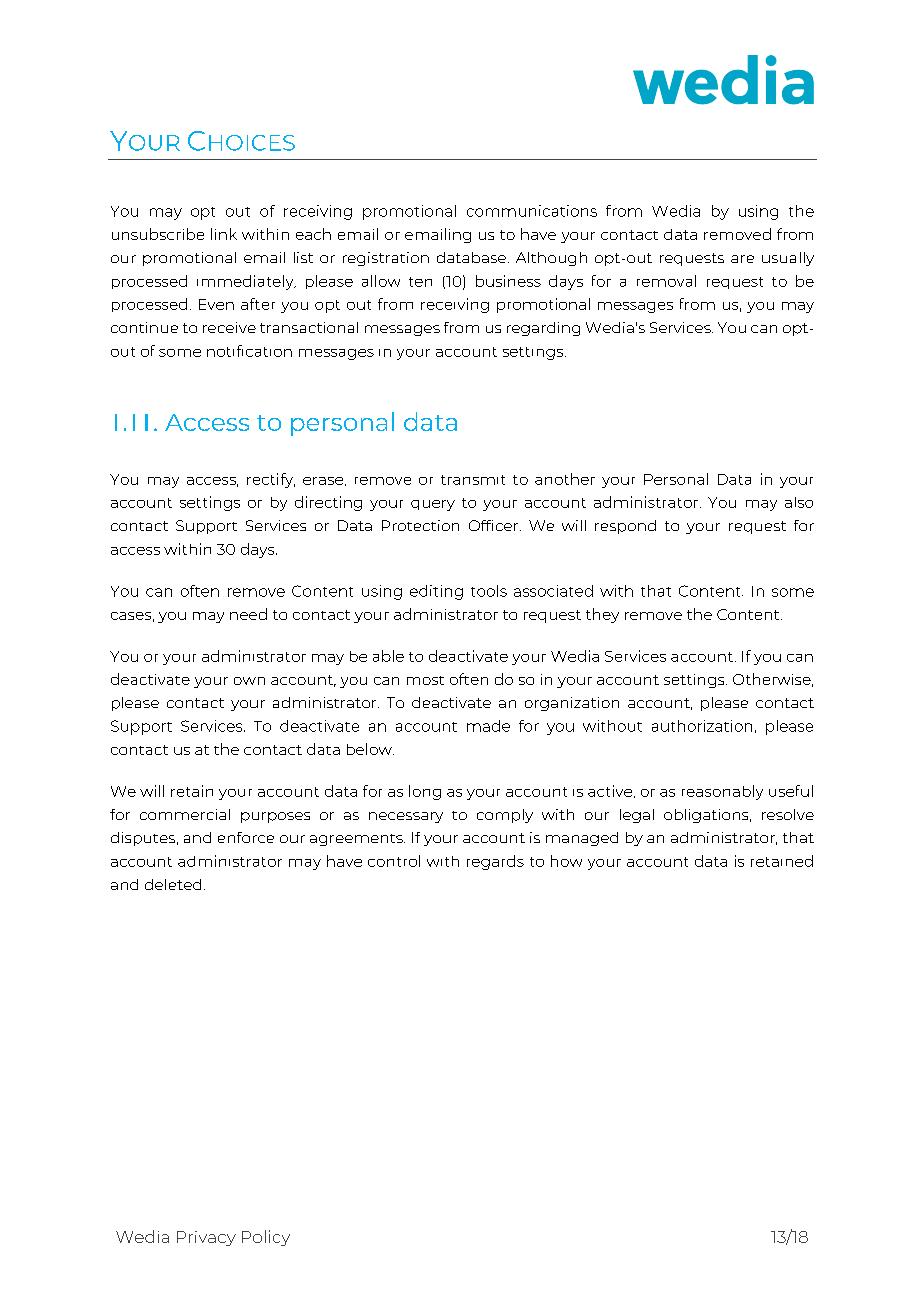  What do you see at coordinates (224, 234) in the screenshot?
I see `link` at bounding box center [224, 234].
